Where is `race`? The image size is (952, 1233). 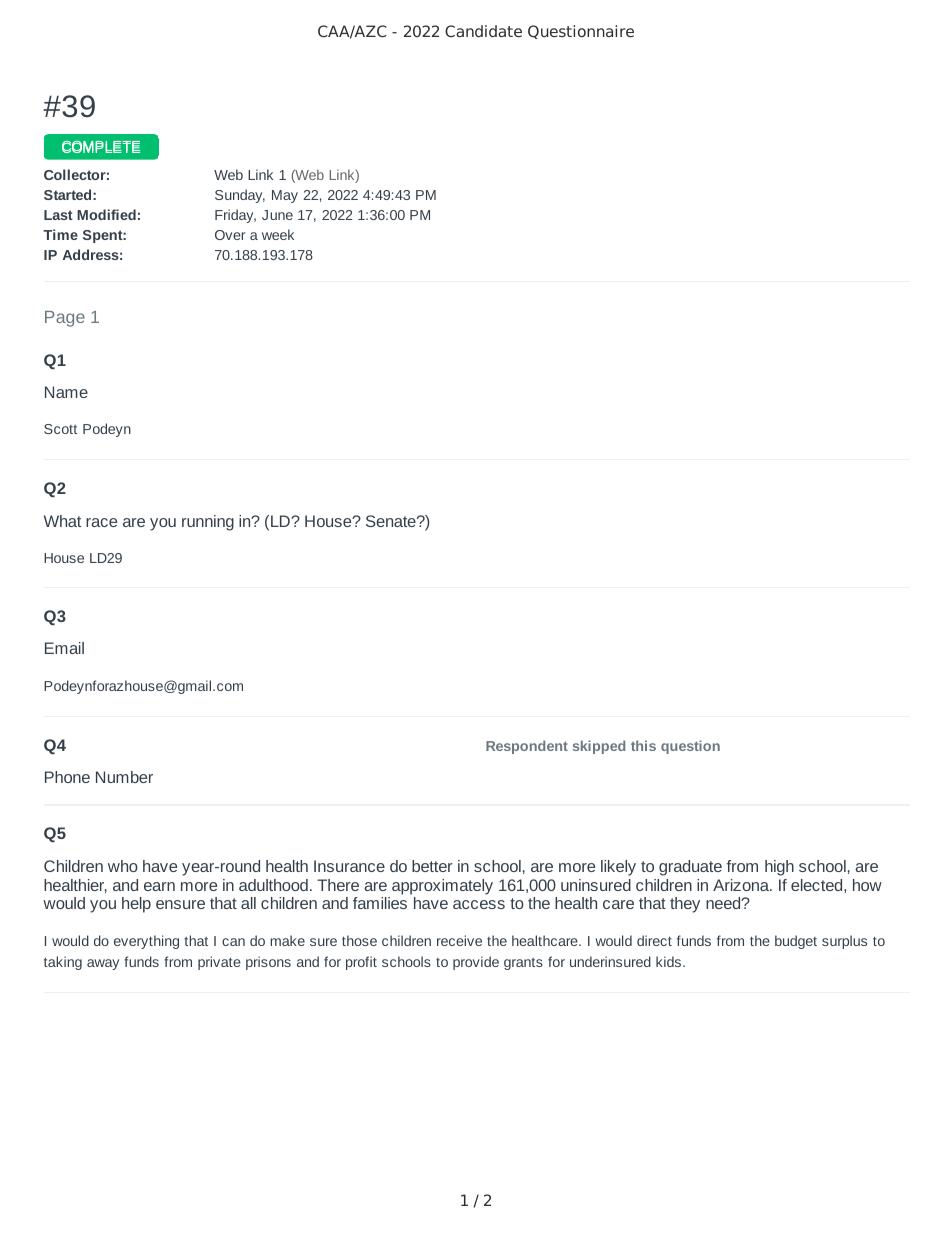 race is located at coordinates (101, 522).
